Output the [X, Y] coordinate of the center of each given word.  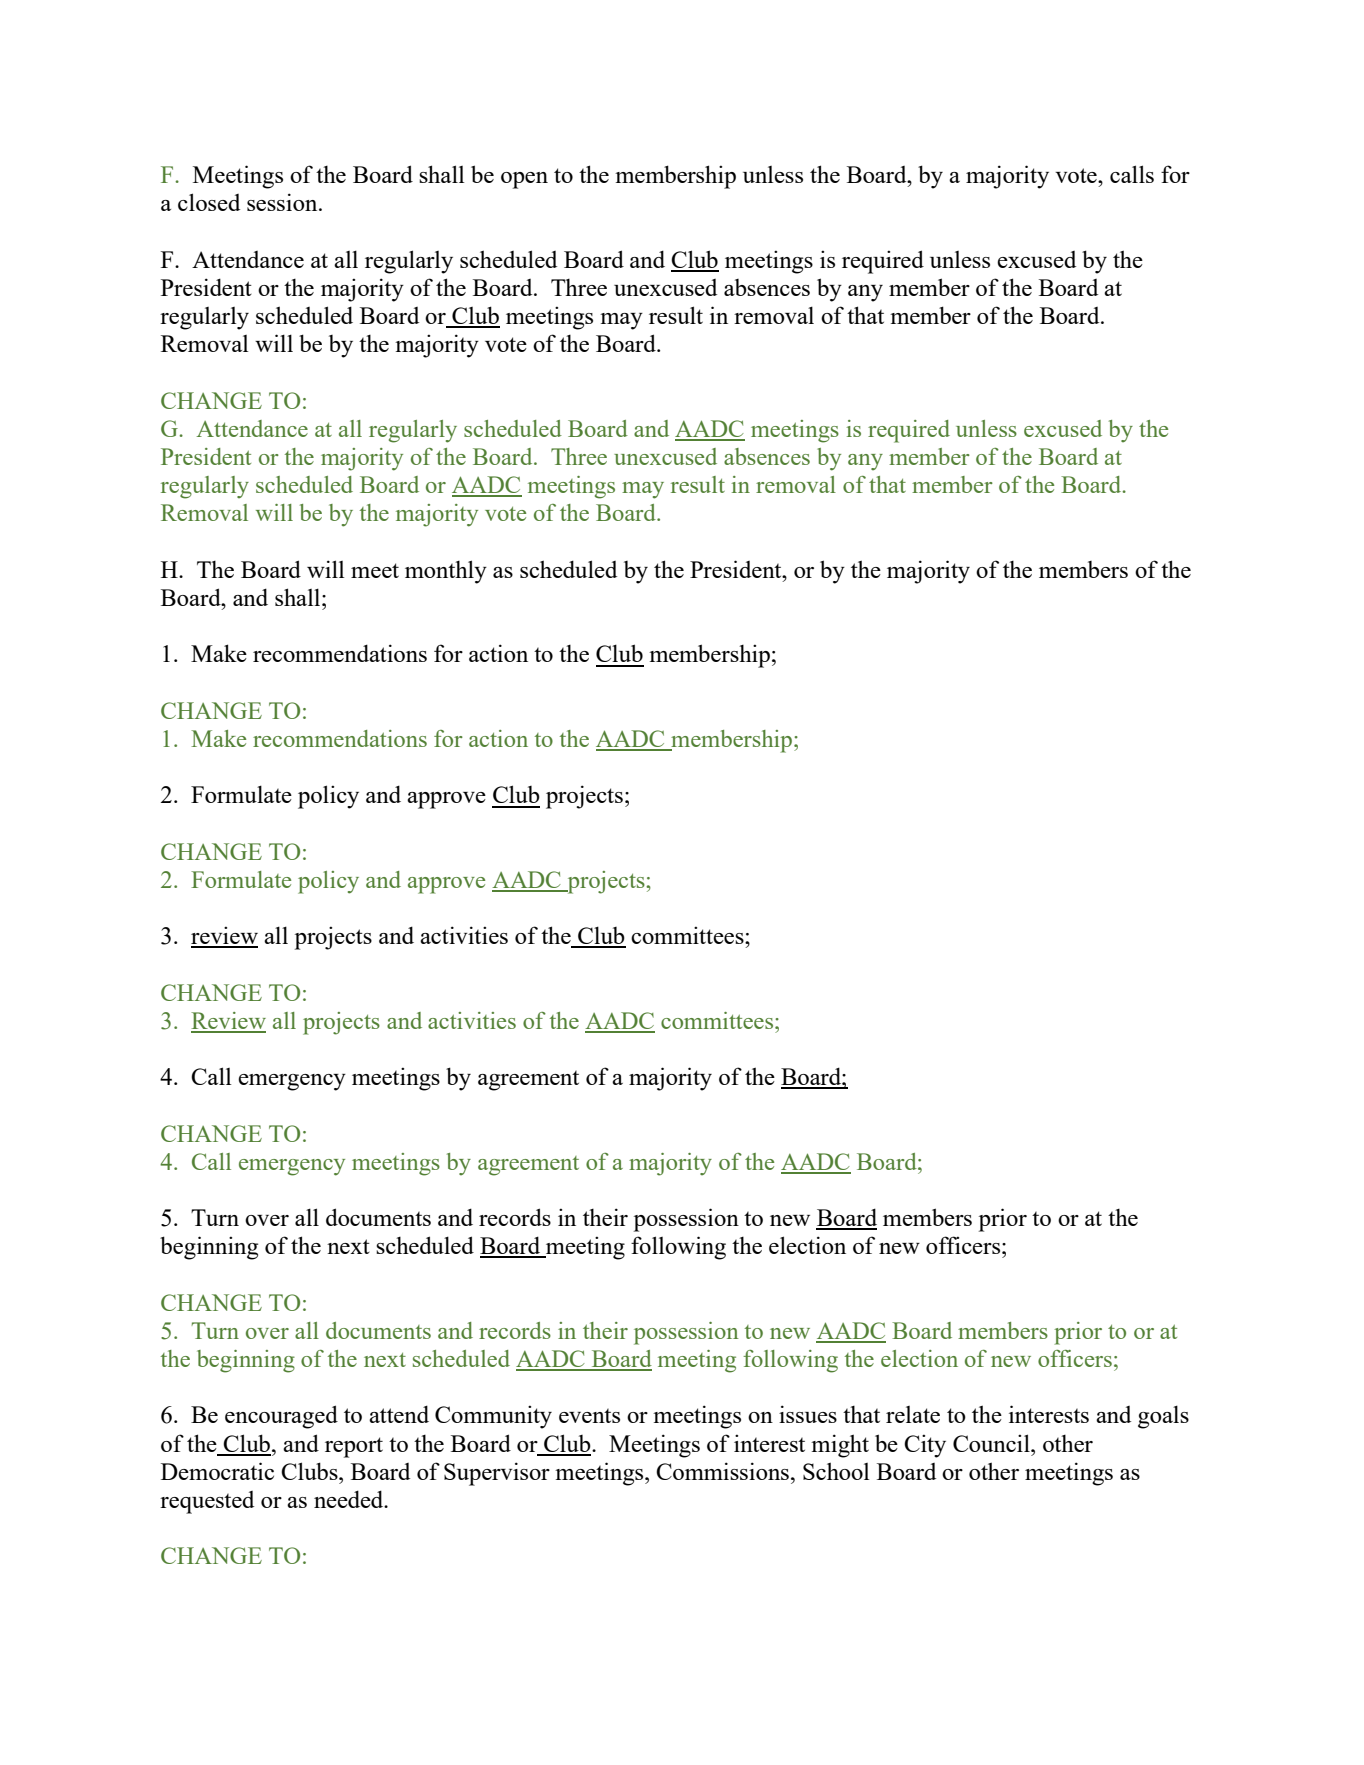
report [354, 1447]
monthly [446, 572]
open [524, 180]
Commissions [722, 1471]
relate [913, 1414]
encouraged [281, 1417]
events [589, 1416]
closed [209, 202]
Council [992, 1443]
